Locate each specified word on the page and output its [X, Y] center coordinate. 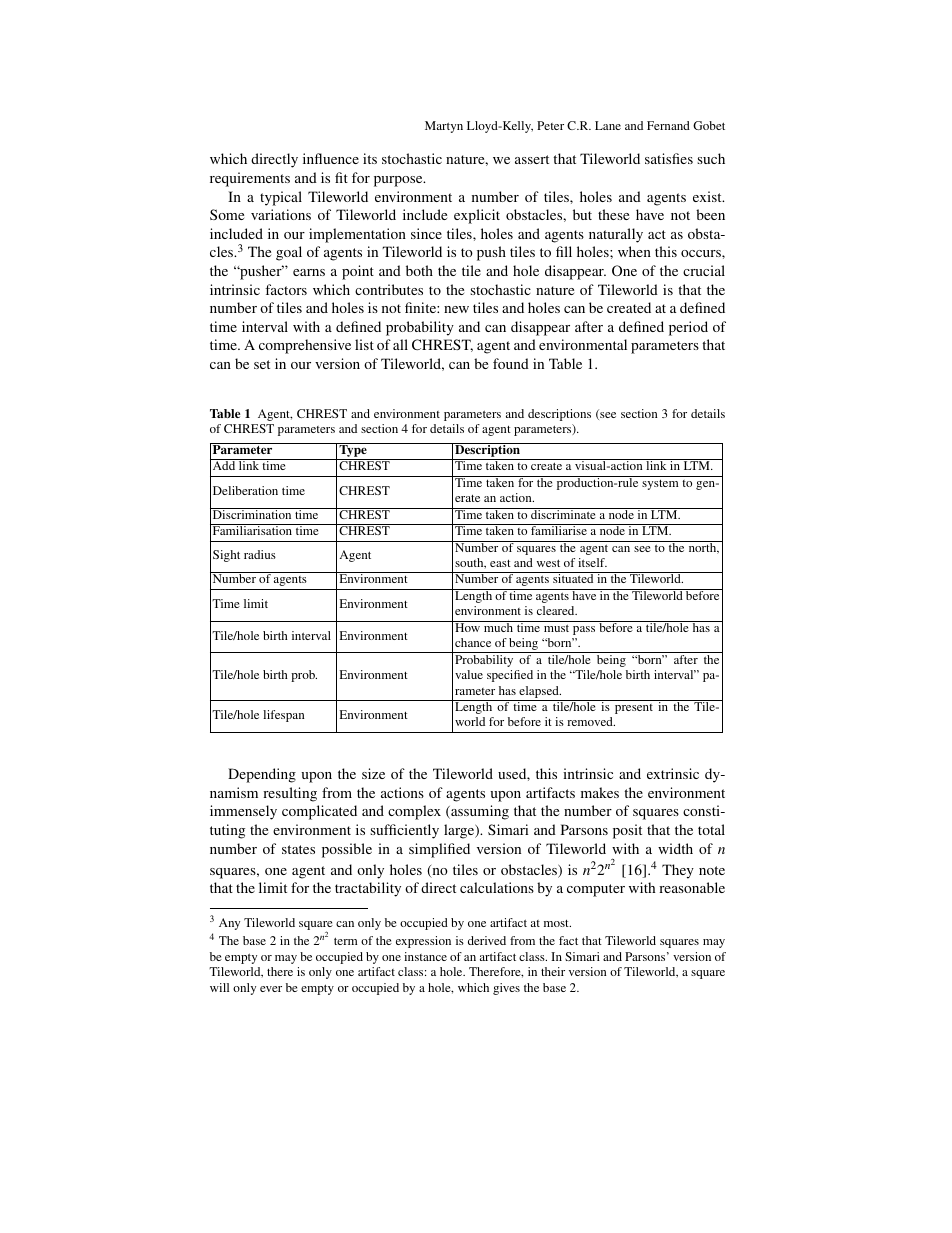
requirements [250, 179]
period [688, 328]
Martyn [444, 127]
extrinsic [673, 773]
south [470, 563]
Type [353, 451]
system [660, 485]
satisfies [669, 158]
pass [584, 630]
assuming [479, 812]
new [456, 309]
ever [271, 989]
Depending [262, 775]
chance [473, 642]
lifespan [284, 716]
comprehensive [305, 346]
